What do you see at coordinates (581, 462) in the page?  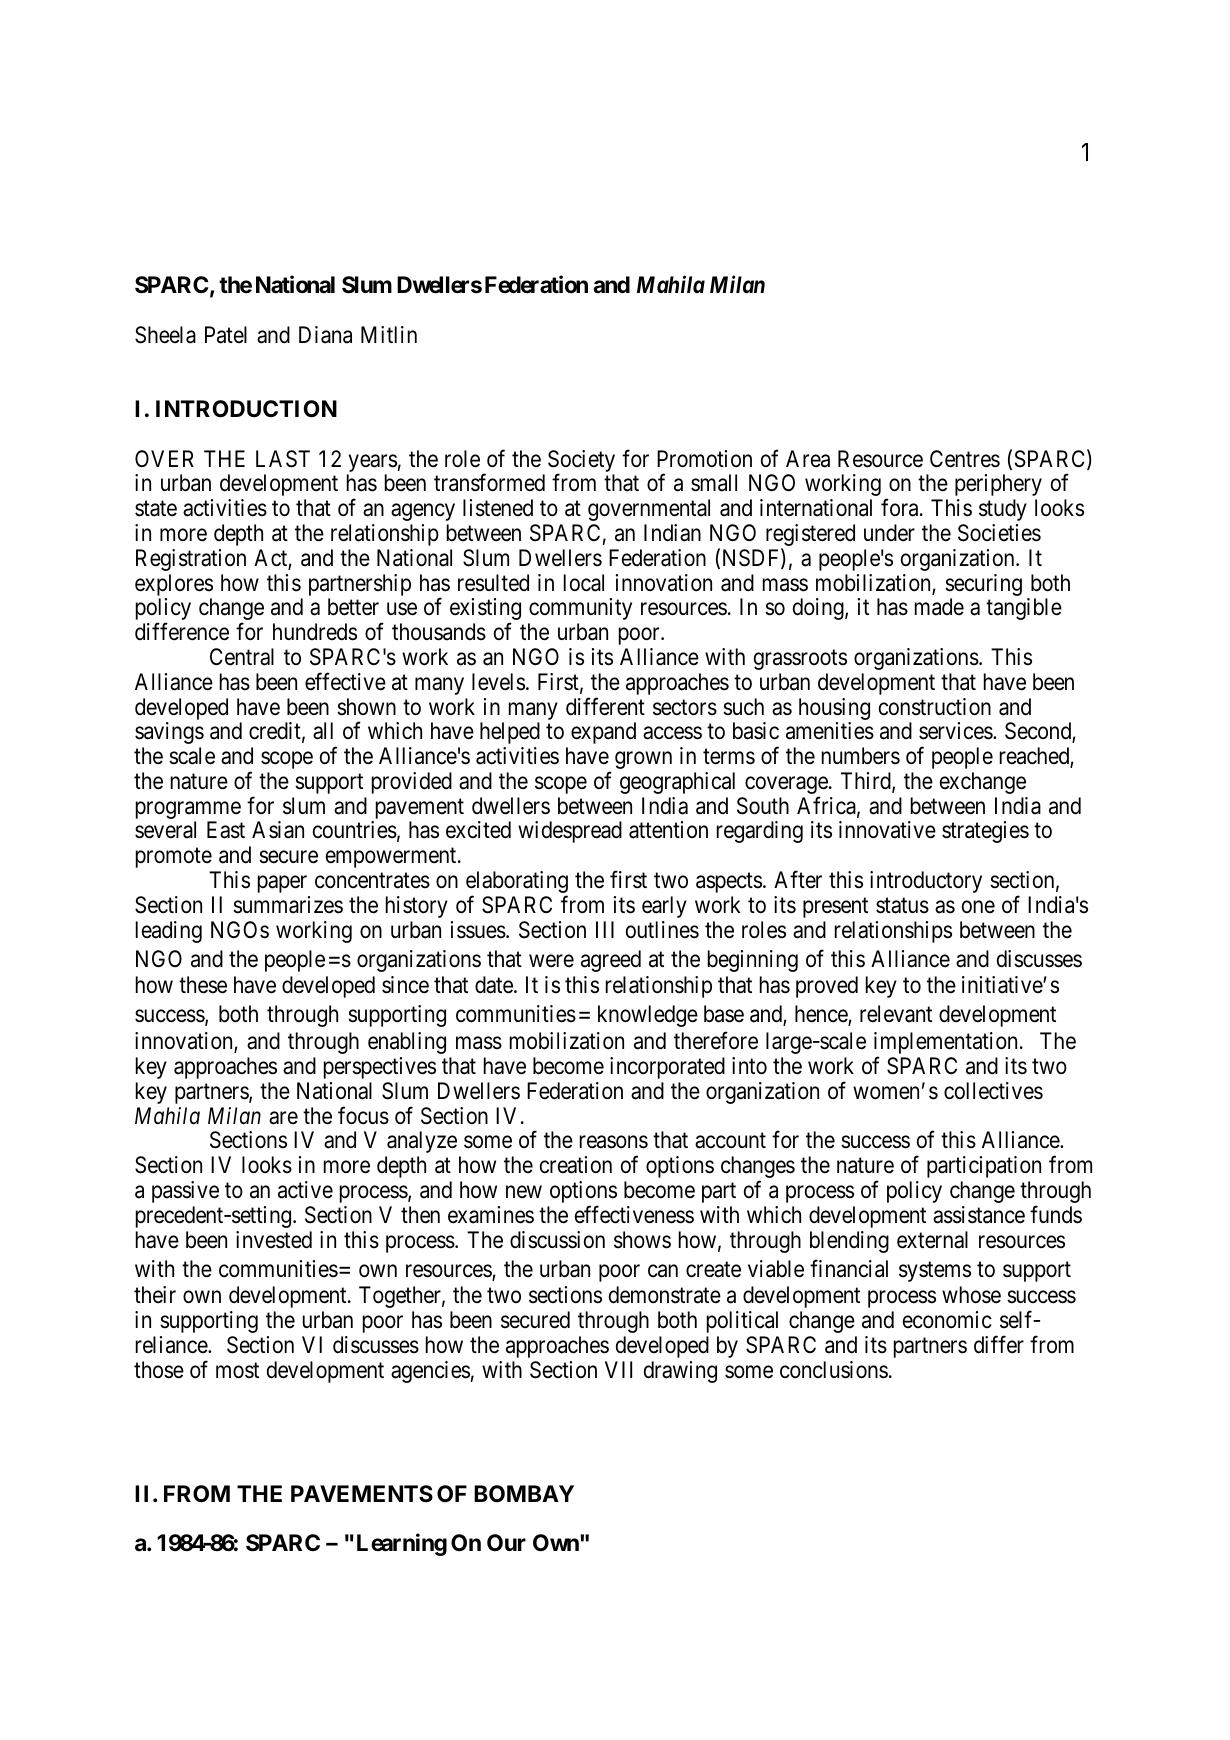 I see `Society` at bounding box center [581, 462].
